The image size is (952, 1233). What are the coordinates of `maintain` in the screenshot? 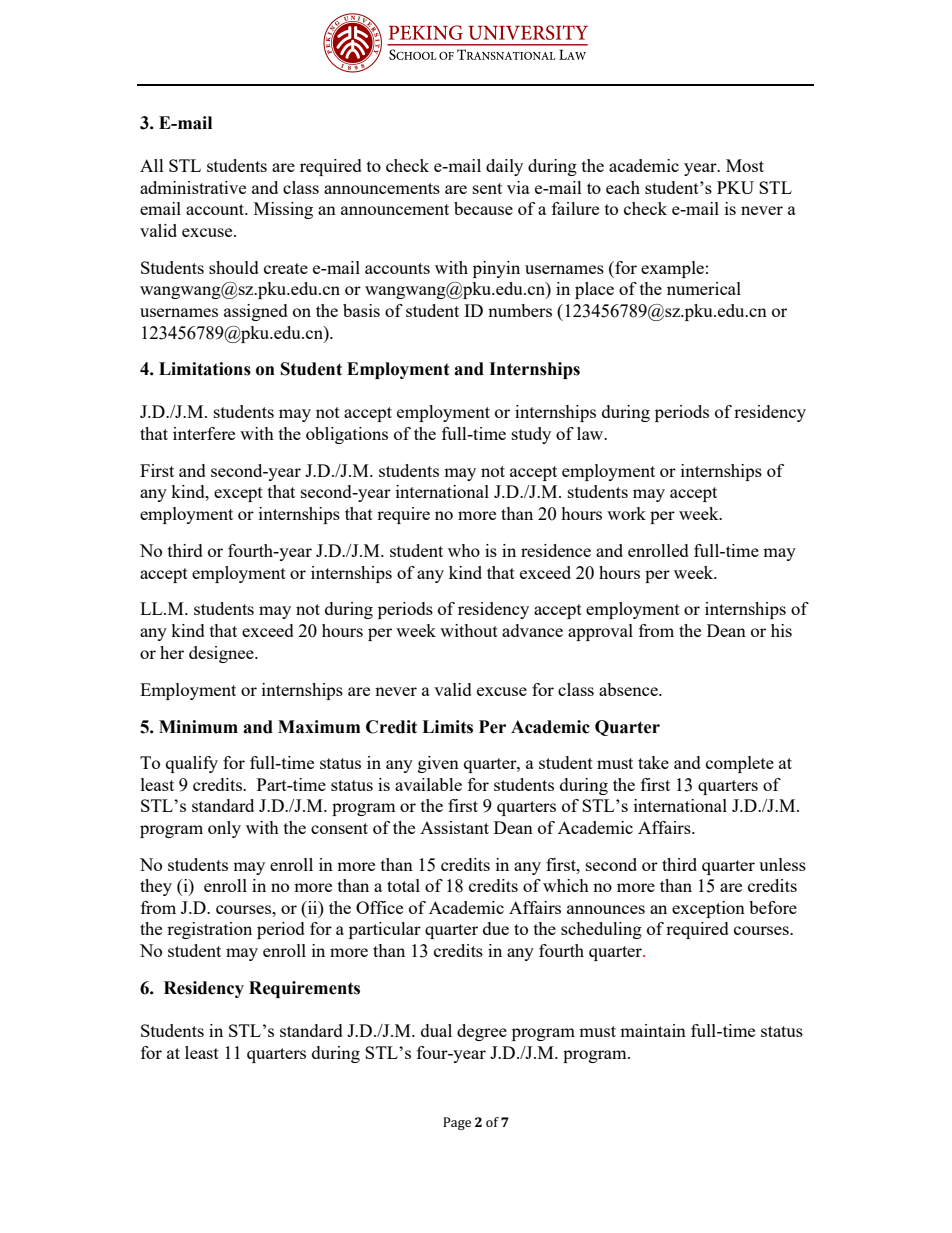 It's located at (653, 1030).
